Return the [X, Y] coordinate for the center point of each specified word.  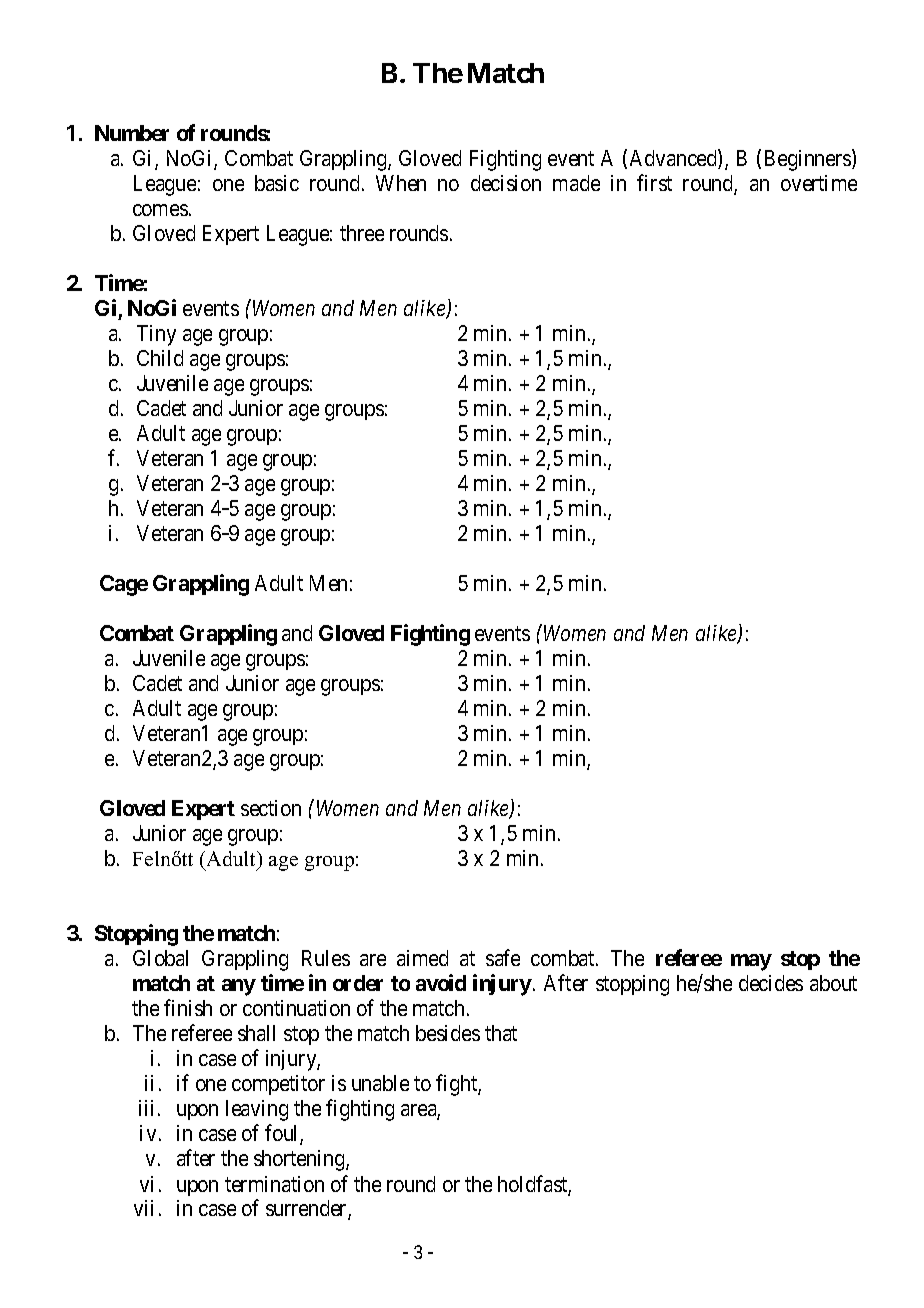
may [751, 962]
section [271, 808]
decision [506, 183]
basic [277, 183]
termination [274, 1184]
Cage [124, 585]
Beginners [809, 160]
